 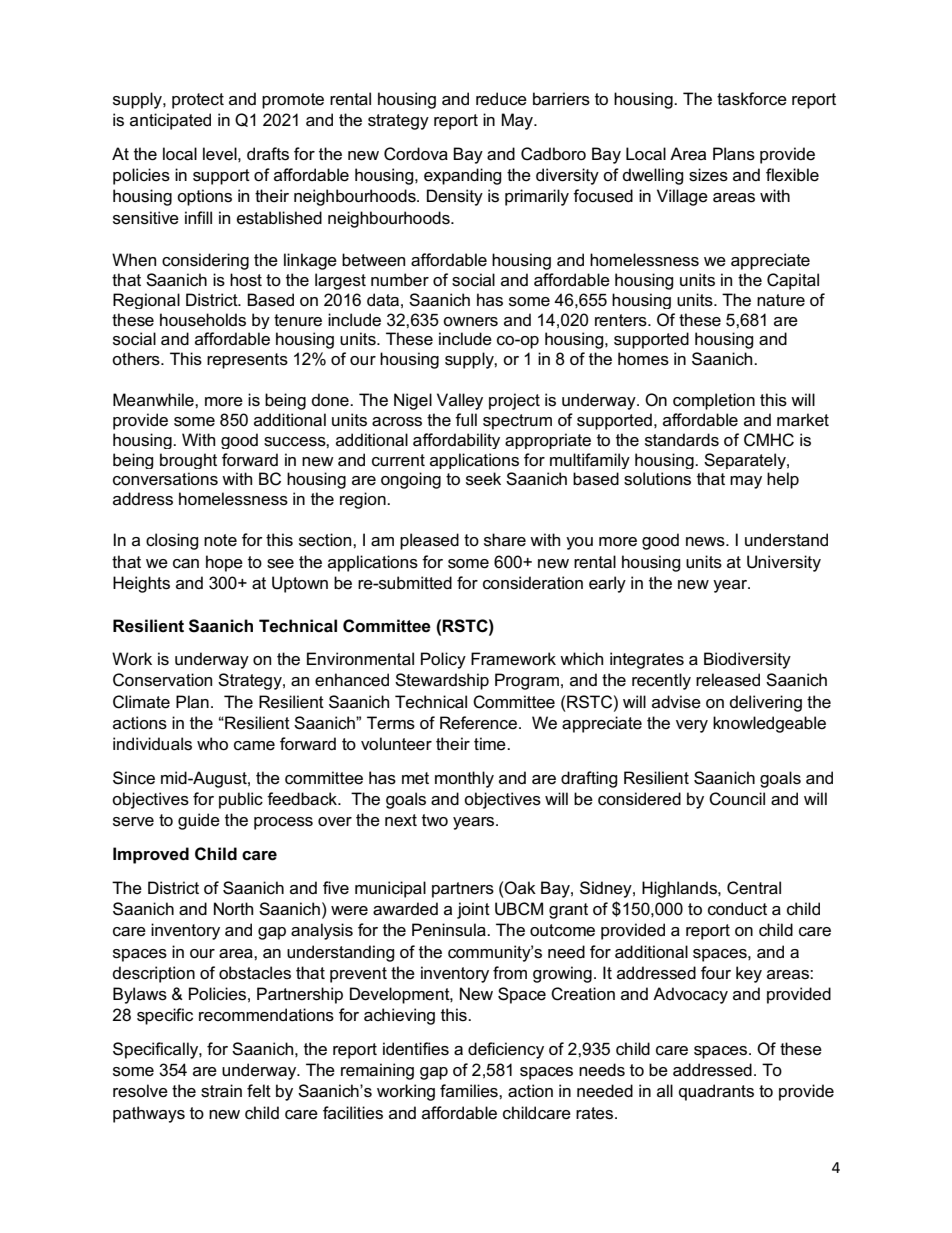 What do you see at coordinates (188, 461) in the document?
I see `brought` at bounding box center [188, 461].
